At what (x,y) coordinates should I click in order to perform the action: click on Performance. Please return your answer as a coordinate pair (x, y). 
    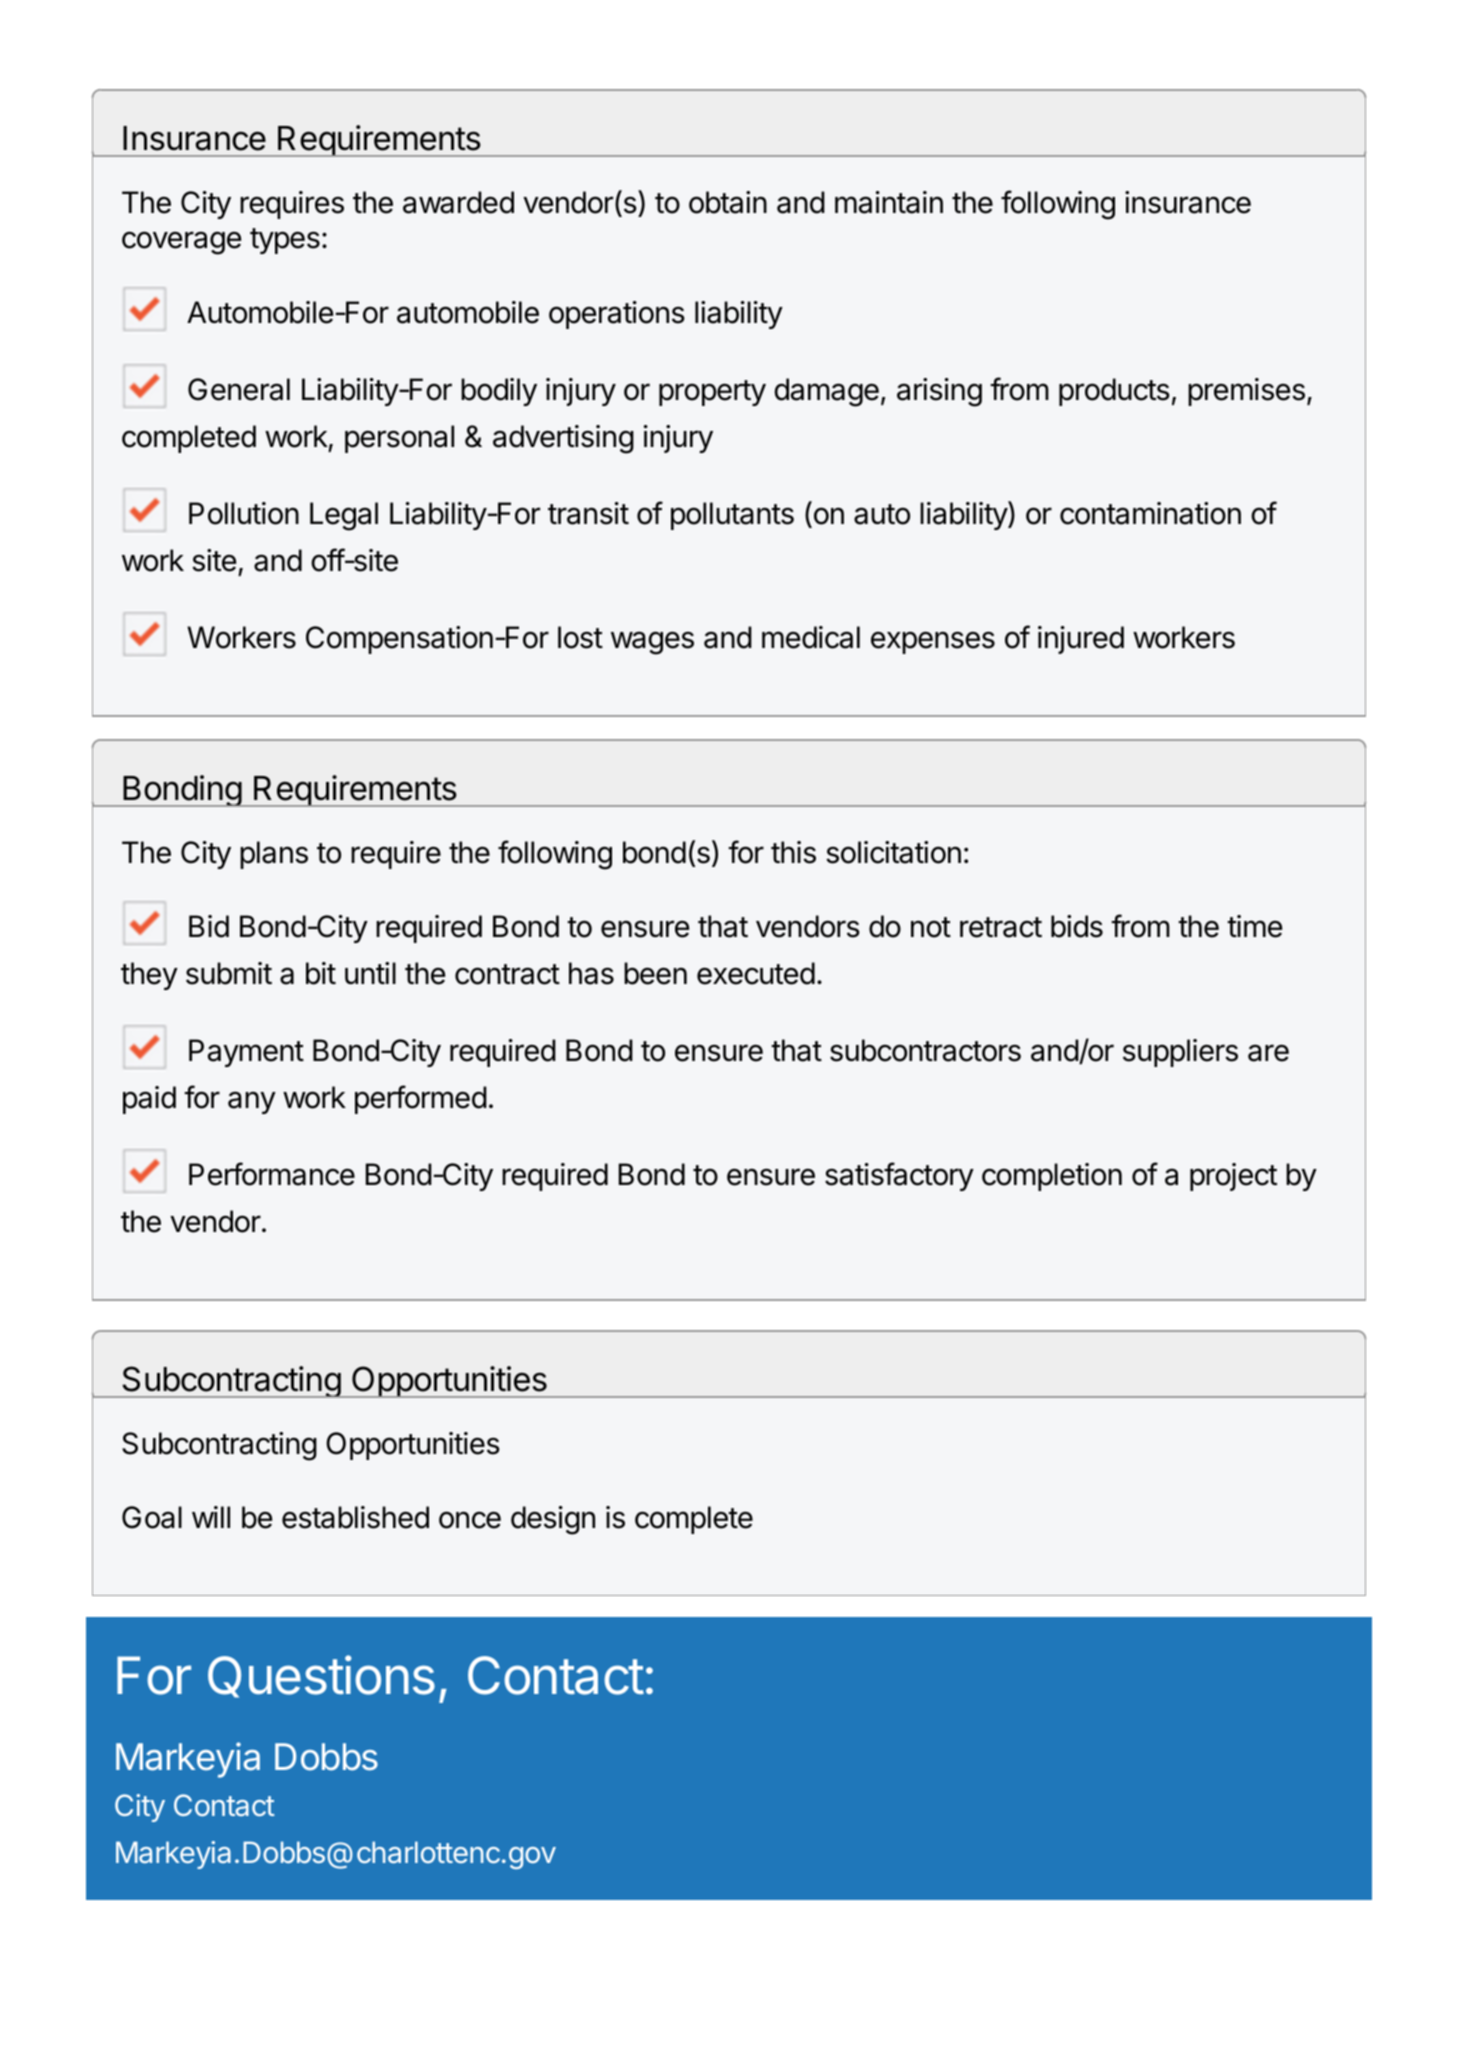
    Looking at the image, I should click on (272, 1174).
